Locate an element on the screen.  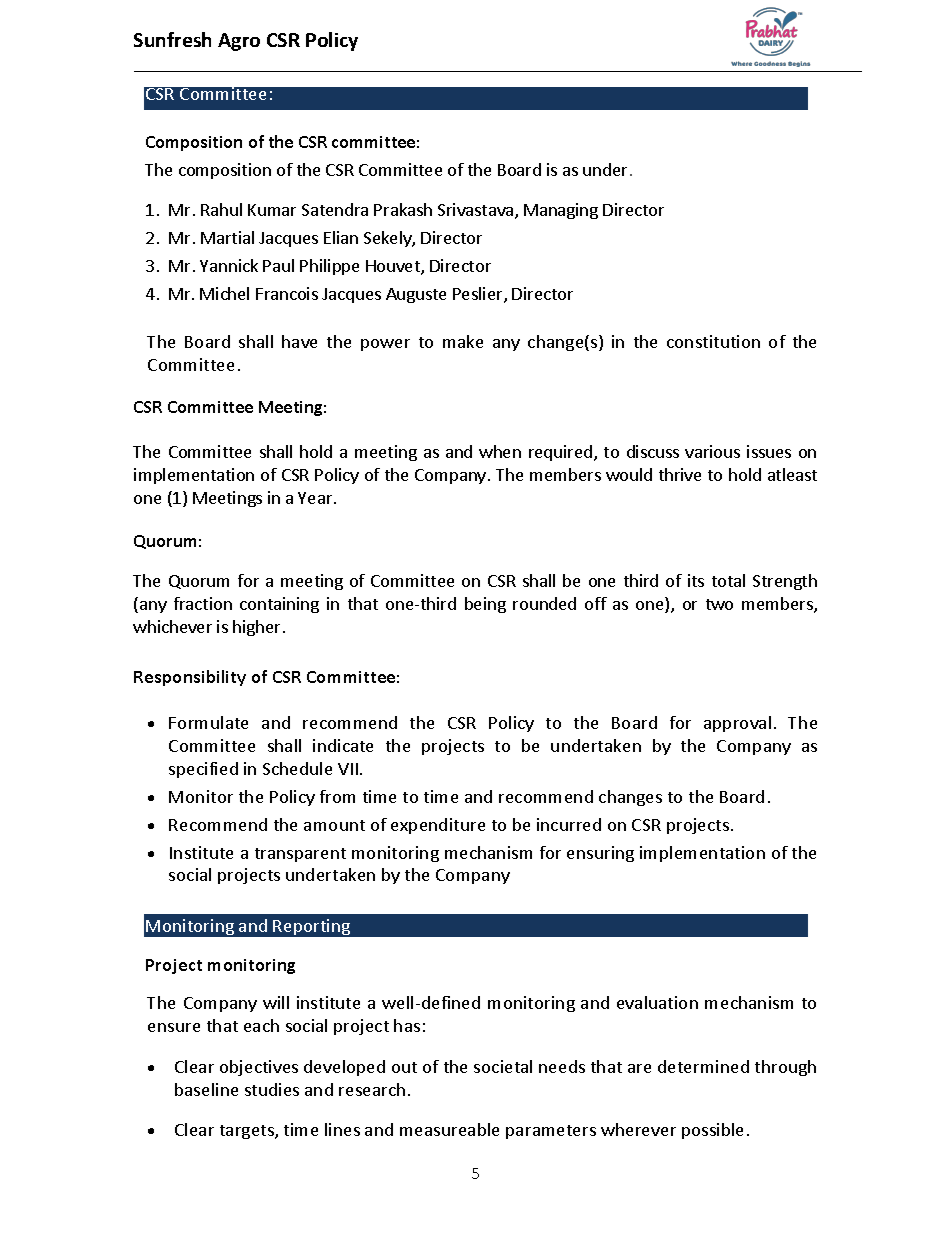
transparent is located at coordinates (300, 855).
